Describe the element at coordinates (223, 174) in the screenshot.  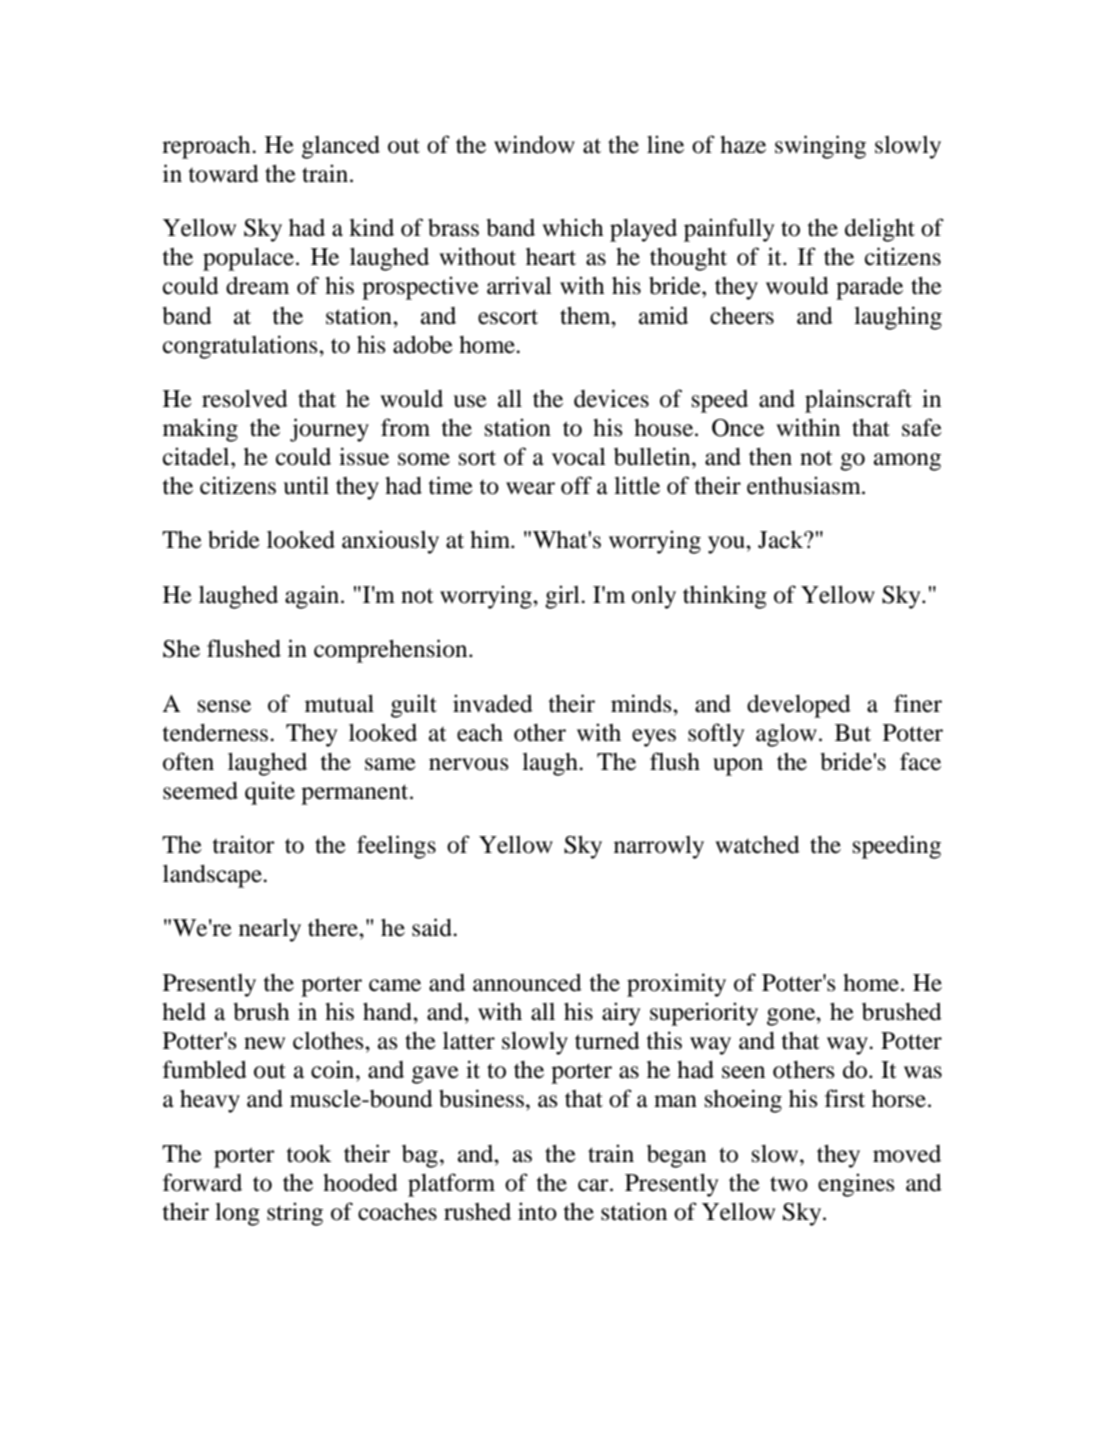
I see `toward` at that location.
